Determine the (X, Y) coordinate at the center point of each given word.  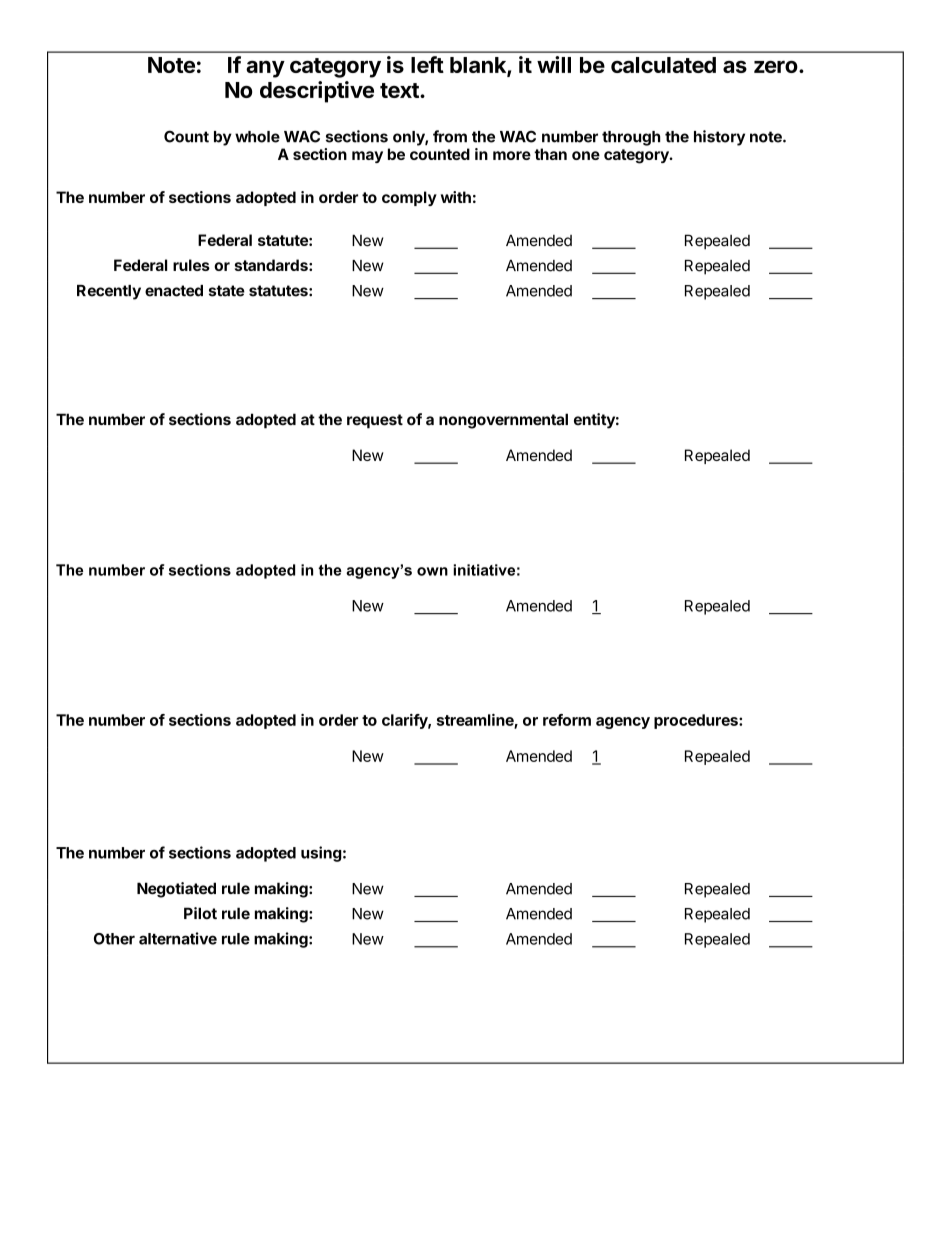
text (400, 90)
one (586, 155)
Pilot (200, 913)
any (265, 69)
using (321, 854)
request (375, 421)
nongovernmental (503, 421)
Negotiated (176, 890)
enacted (174, 291)
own (432, 571)
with (456, 197)
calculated (663, 65)
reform (567, 720)
